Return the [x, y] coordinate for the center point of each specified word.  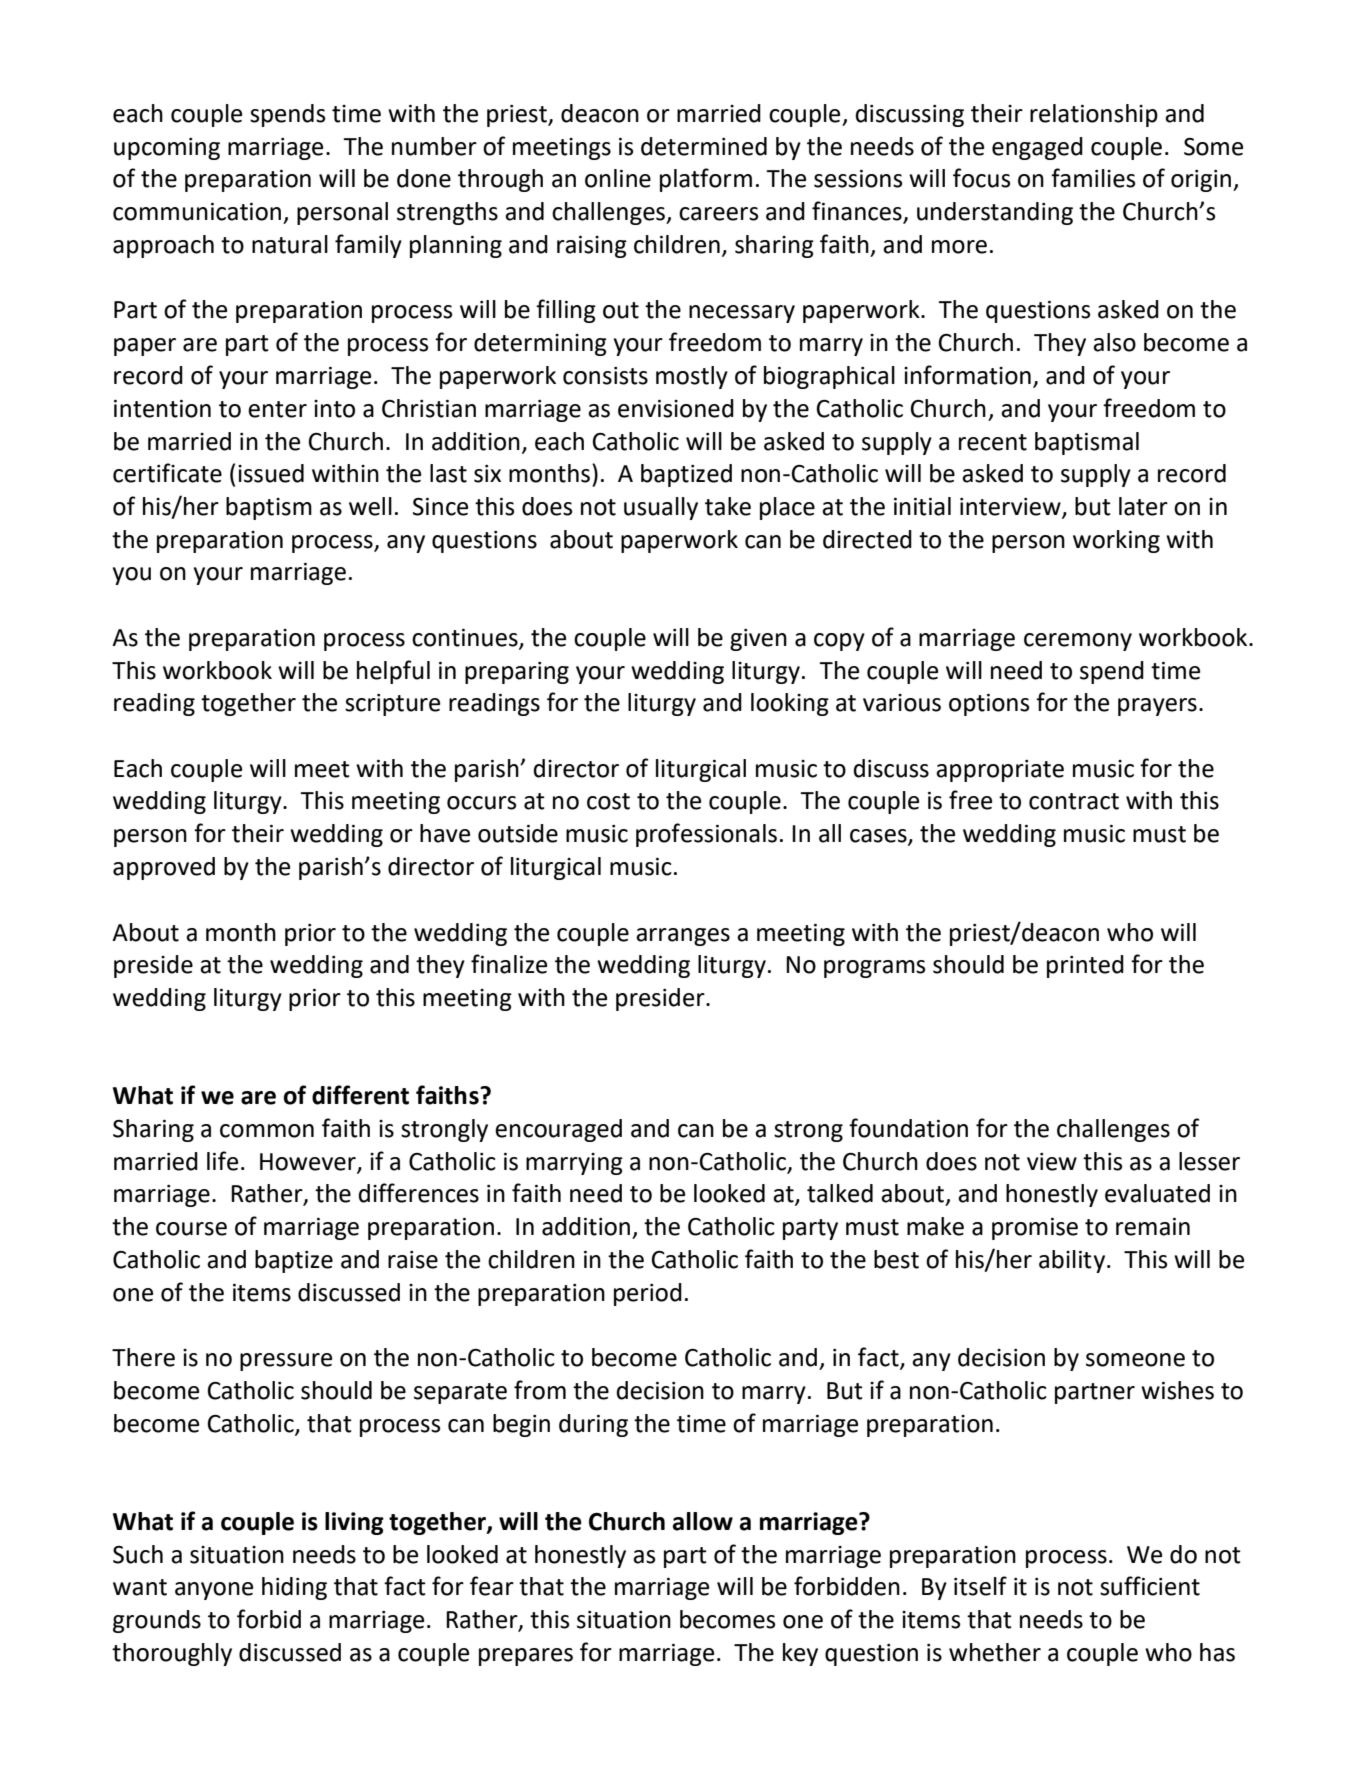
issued [271, 473]
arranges [683, 937]
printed [1085, 966]
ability [1073, 1261]
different [360, 1095]
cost [608, 801]
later [1143, 506]
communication [197, 212]
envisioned [676, 408]
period [648, 1294]
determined [704, 146]
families [1093, 178]
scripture [392, 705]
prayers [1157, 707]
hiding [294, 1588]
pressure [286, 1362]
